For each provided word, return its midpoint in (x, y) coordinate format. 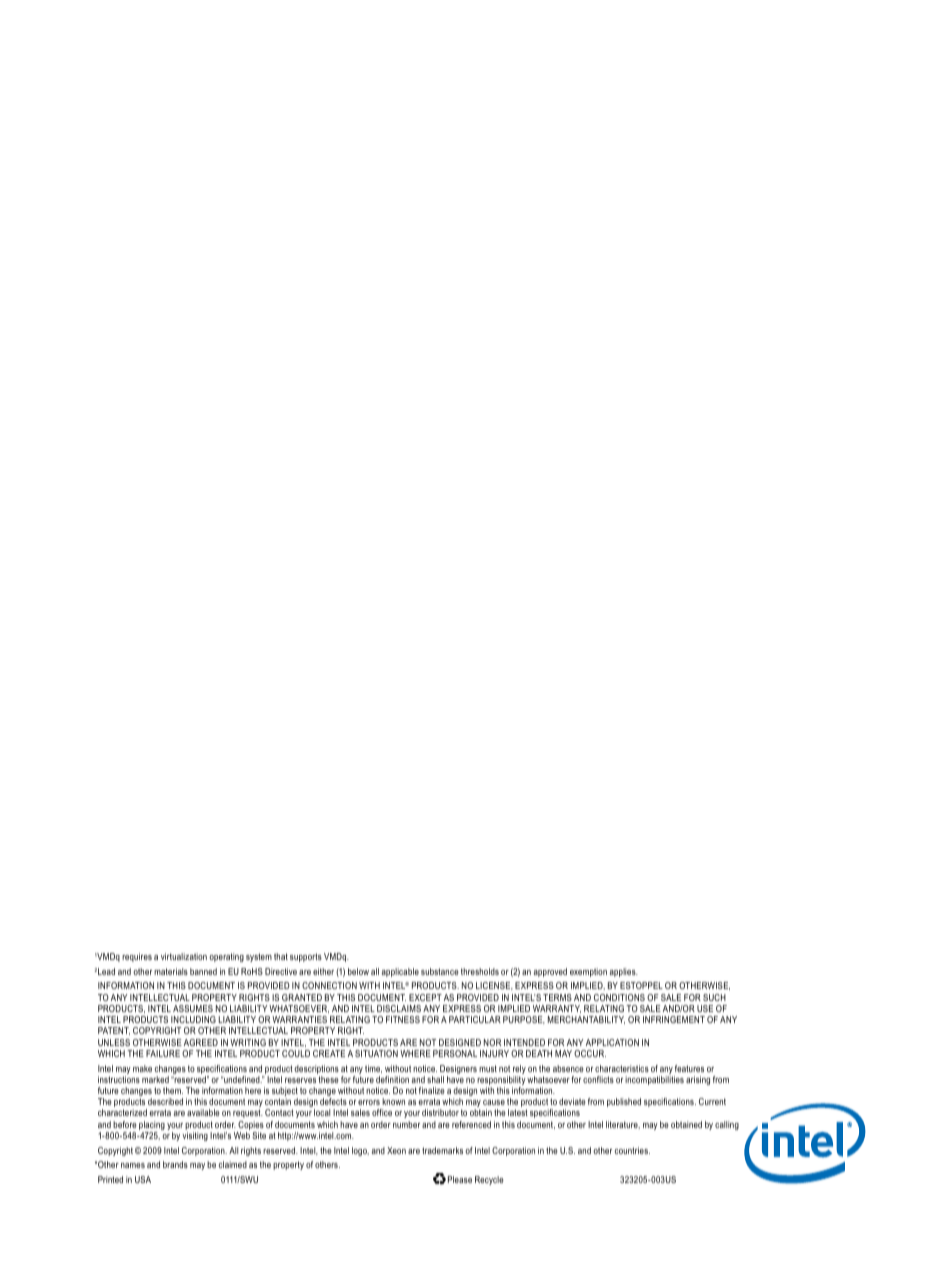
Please (460, 1179)
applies (624, 972)
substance (440, 971)
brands (175, 1164)
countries (632, 1150)
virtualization (184, 956)
